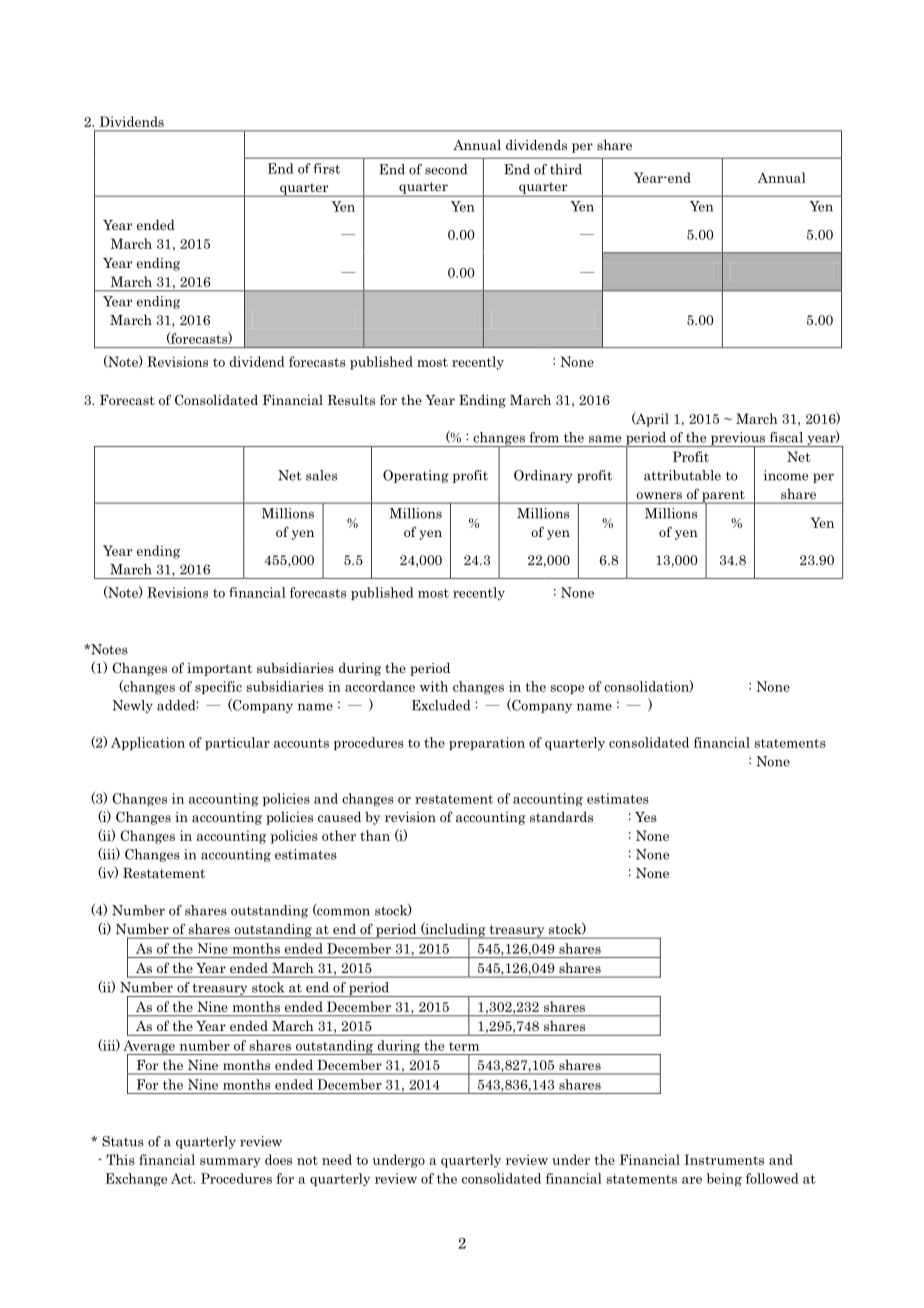  What do you see at coordinates (416, 476) in the page?
I see `Operating` at bounding box center [416, 476].
